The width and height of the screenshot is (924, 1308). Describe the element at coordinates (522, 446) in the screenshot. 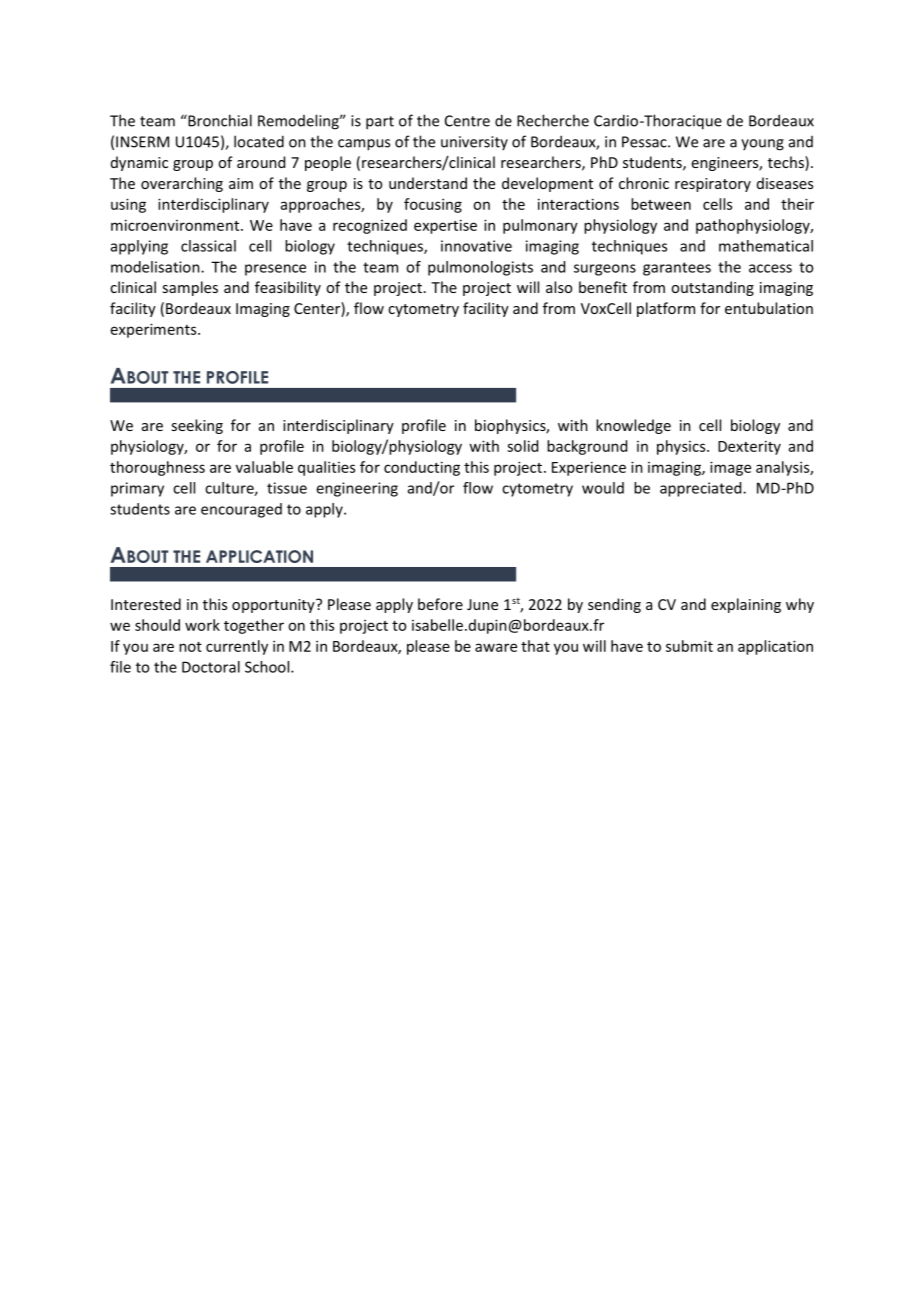

I see `solid` at that location.
